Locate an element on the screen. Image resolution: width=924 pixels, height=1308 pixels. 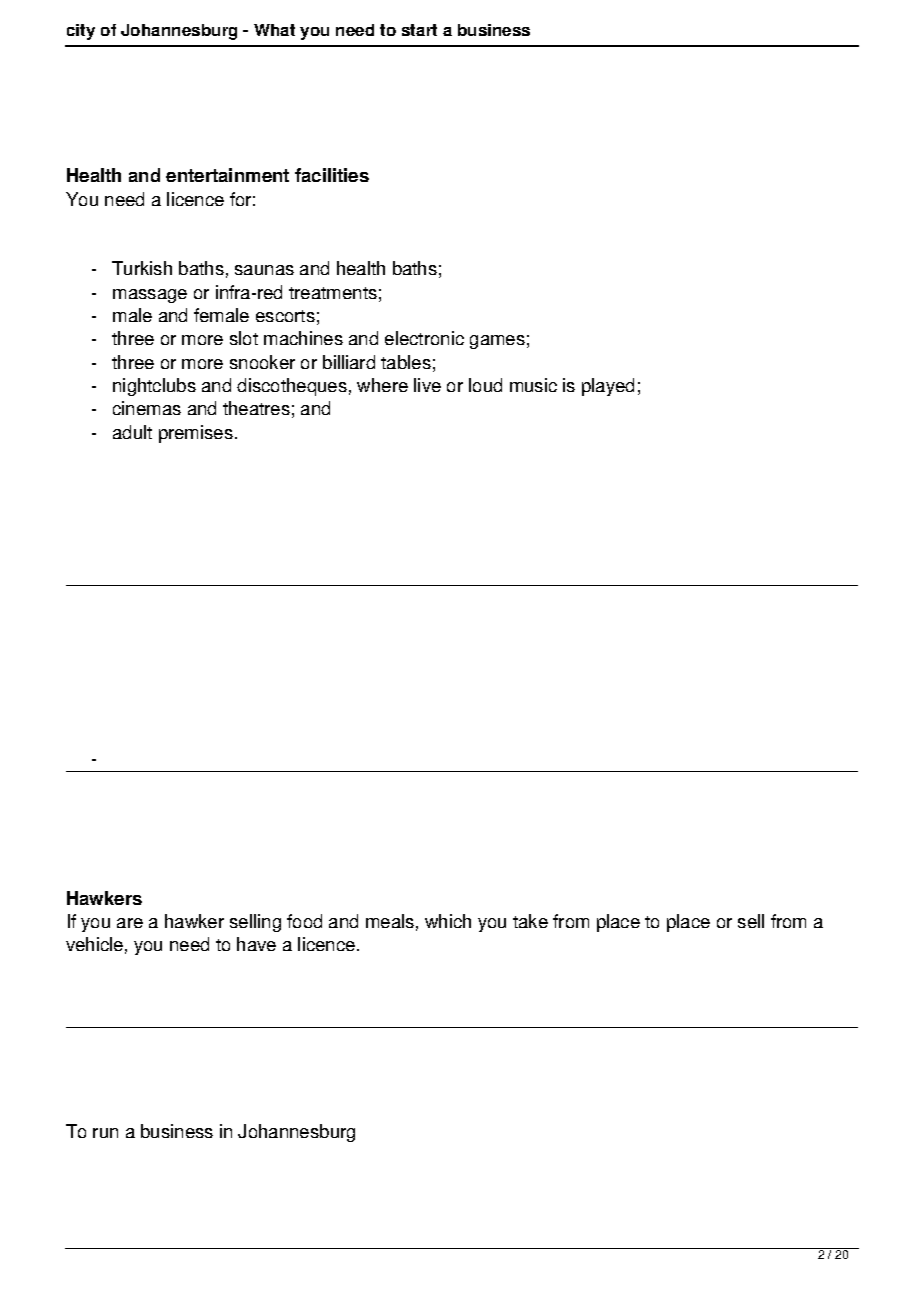
have is located at coordinates (256, 944).
